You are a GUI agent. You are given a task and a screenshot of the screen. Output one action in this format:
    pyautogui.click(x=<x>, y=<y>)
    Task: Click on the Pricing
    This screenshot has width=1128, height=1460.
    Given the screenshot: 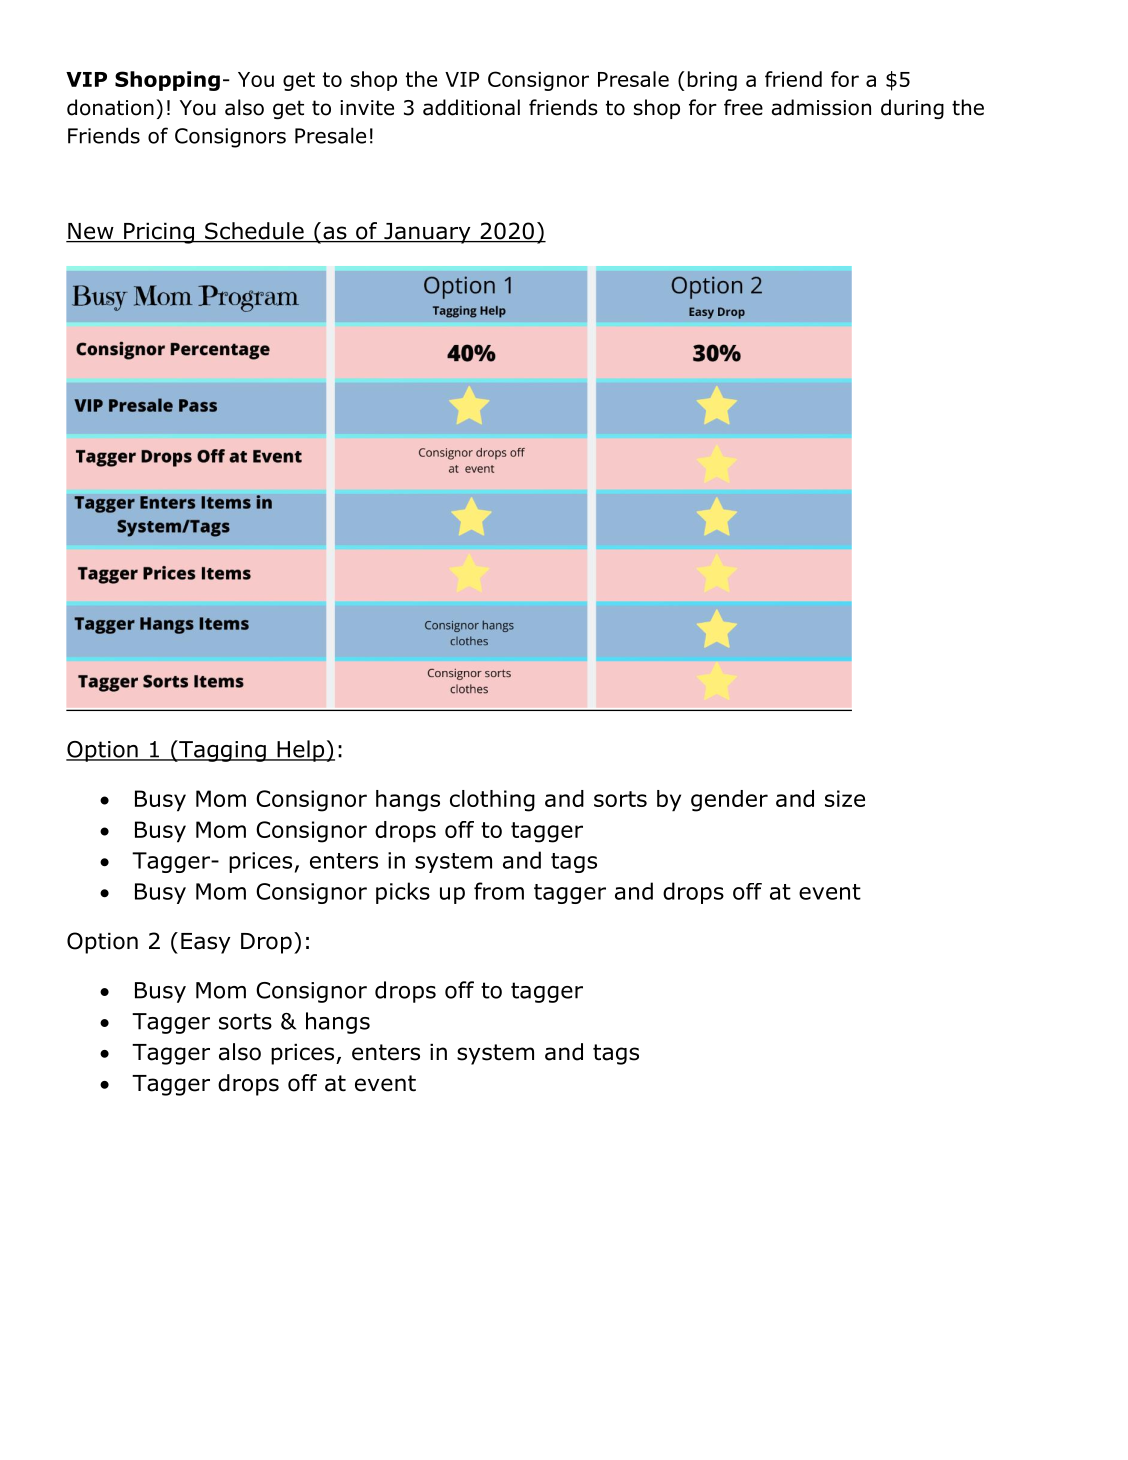 What is the action you would take?
    pyautogui.click(x=159, y=233)
